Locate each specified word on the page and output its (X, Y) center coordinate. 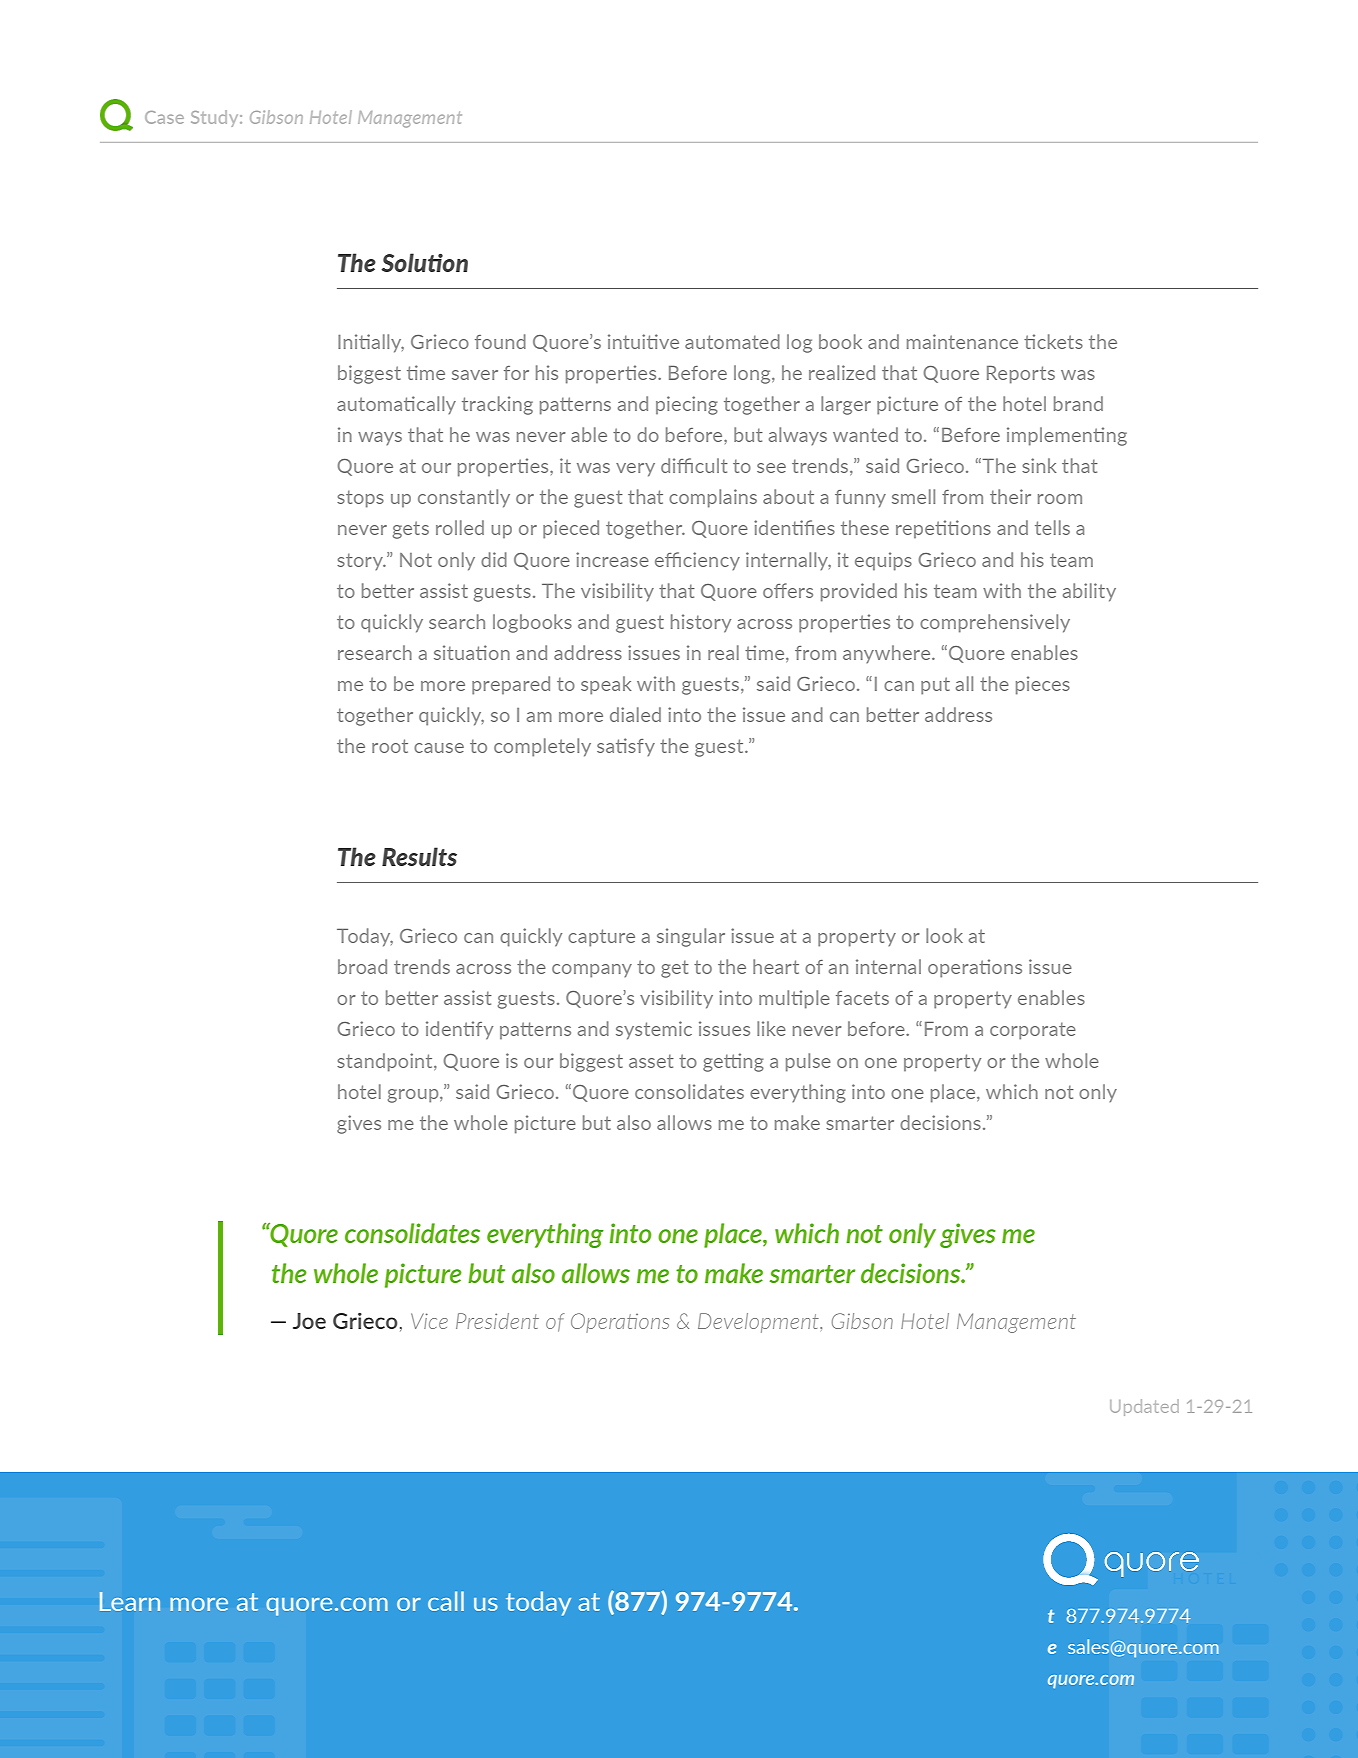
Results (419, 856)
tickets (1053, 341)
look (944, 935)
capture (601, 938)
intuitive (643, 341)
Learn (130, 1601)
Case (164, 117)
